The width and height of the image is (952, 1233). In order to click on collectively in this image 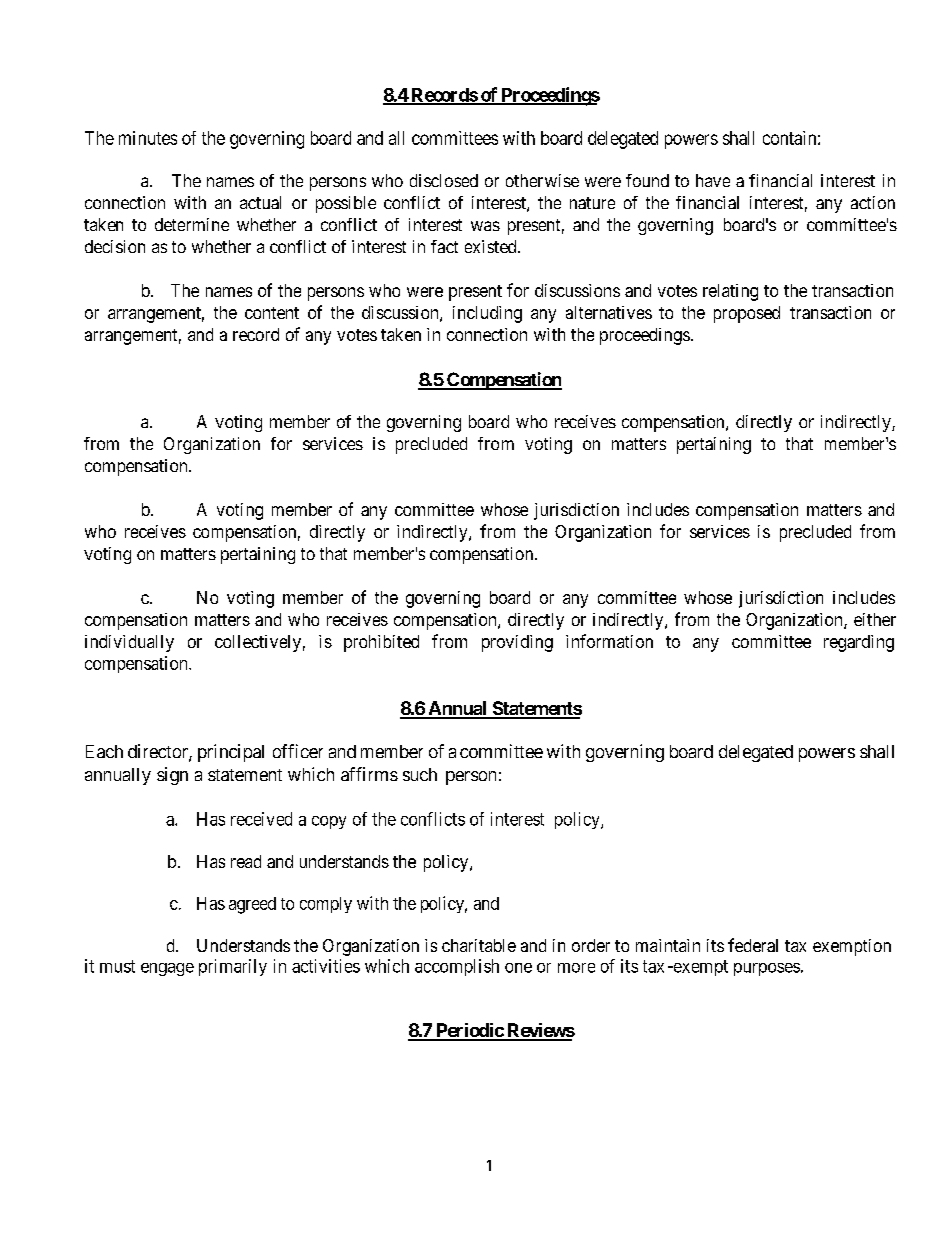, I will do `click(258, 643)`.
